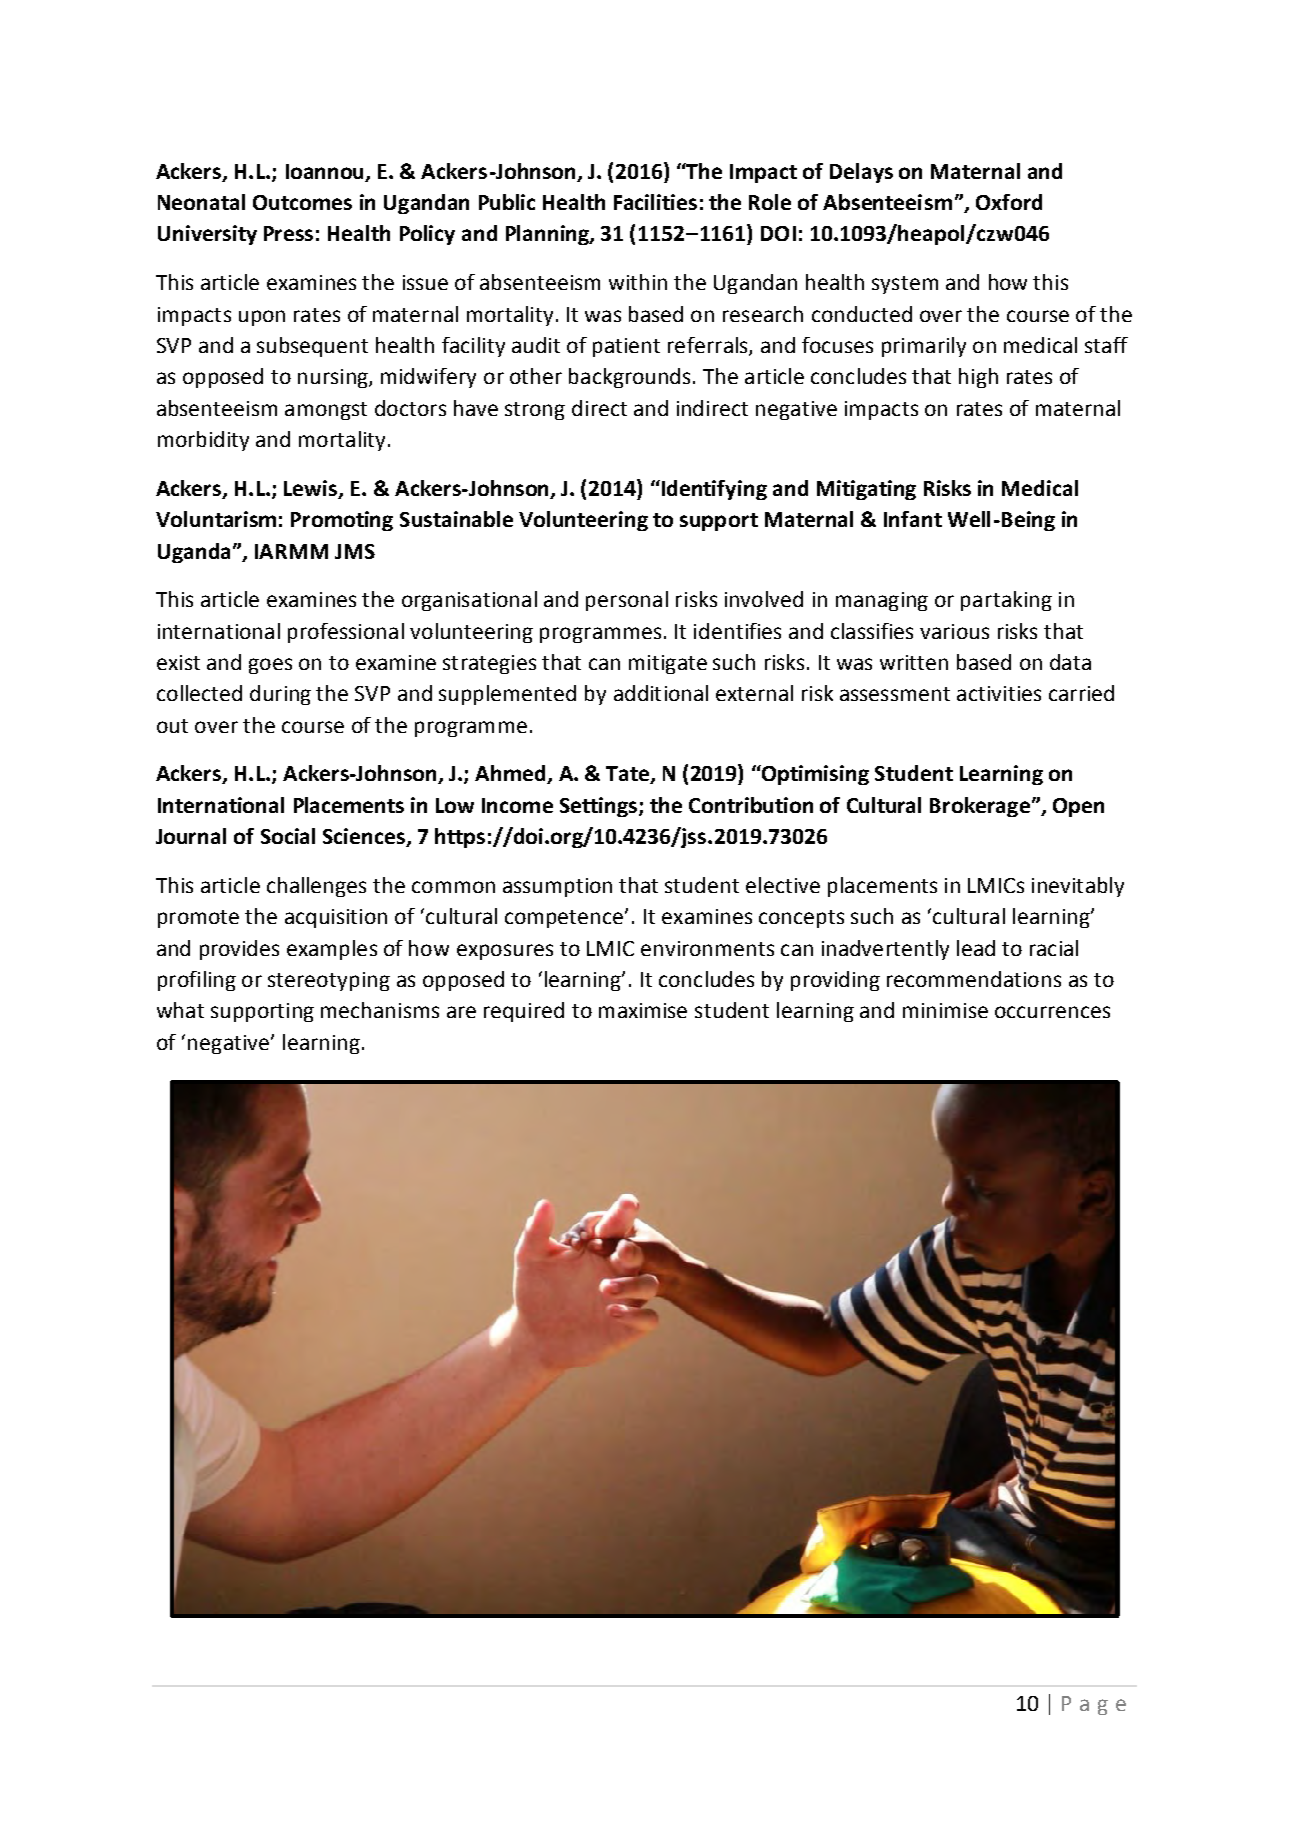  Describe the element at coordinates (329, 981) in the document. I see `stereotyping` at that location.
